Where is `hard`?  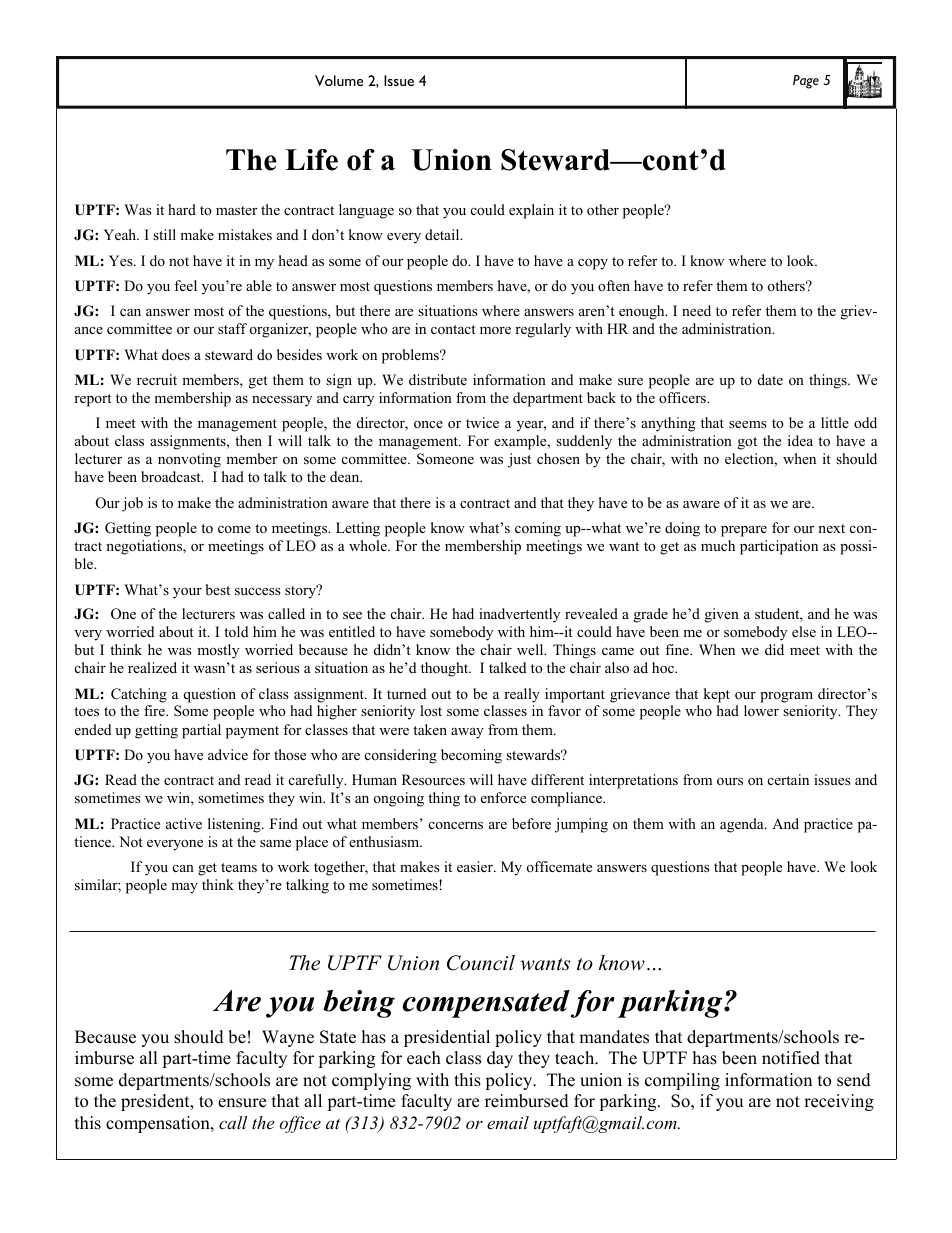
hard is located at coordinates (182, 209).
